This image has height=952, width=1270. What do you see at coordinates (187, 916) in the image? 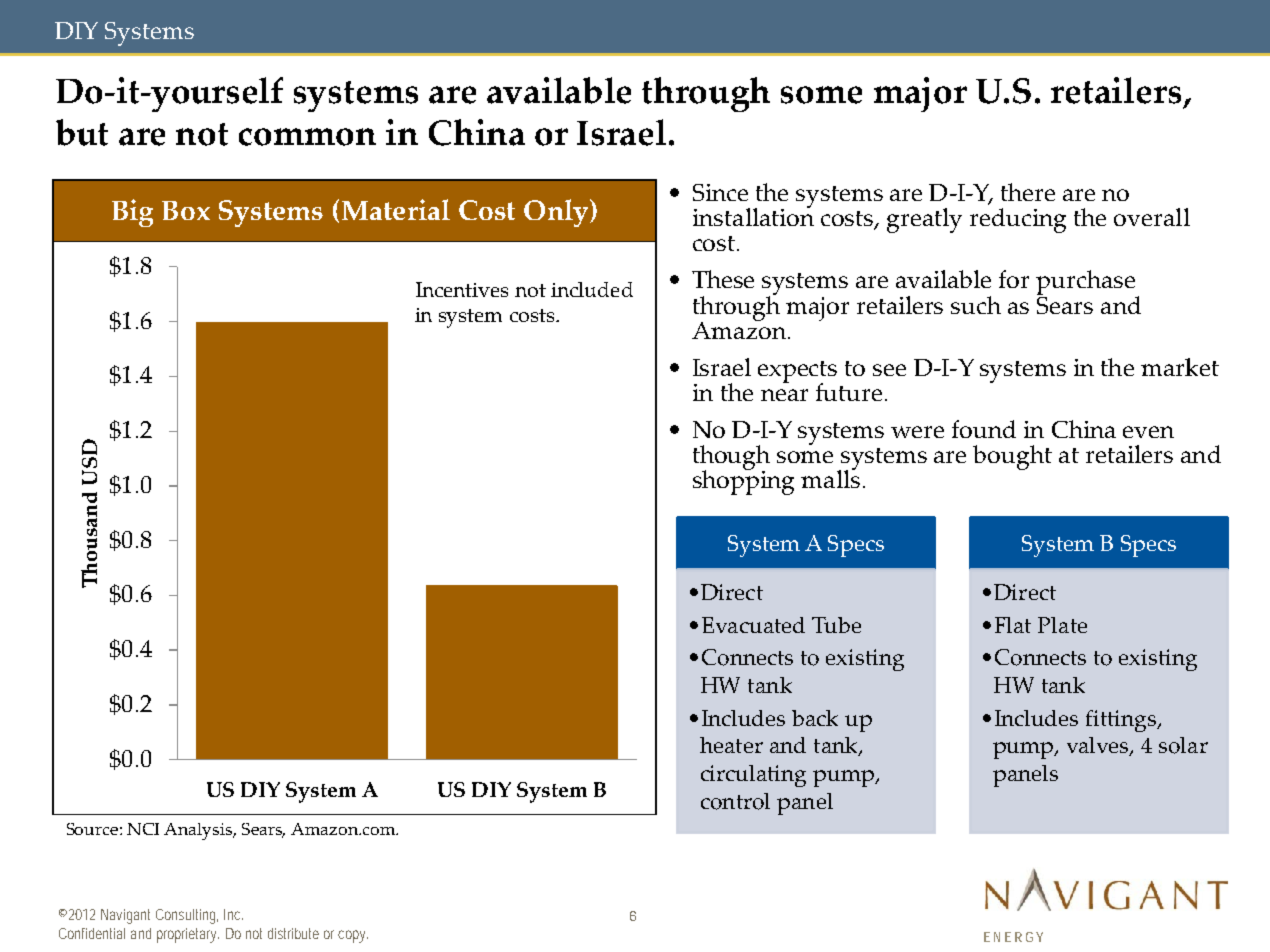
I see `Consulting` at bounding box center [187, 916].
